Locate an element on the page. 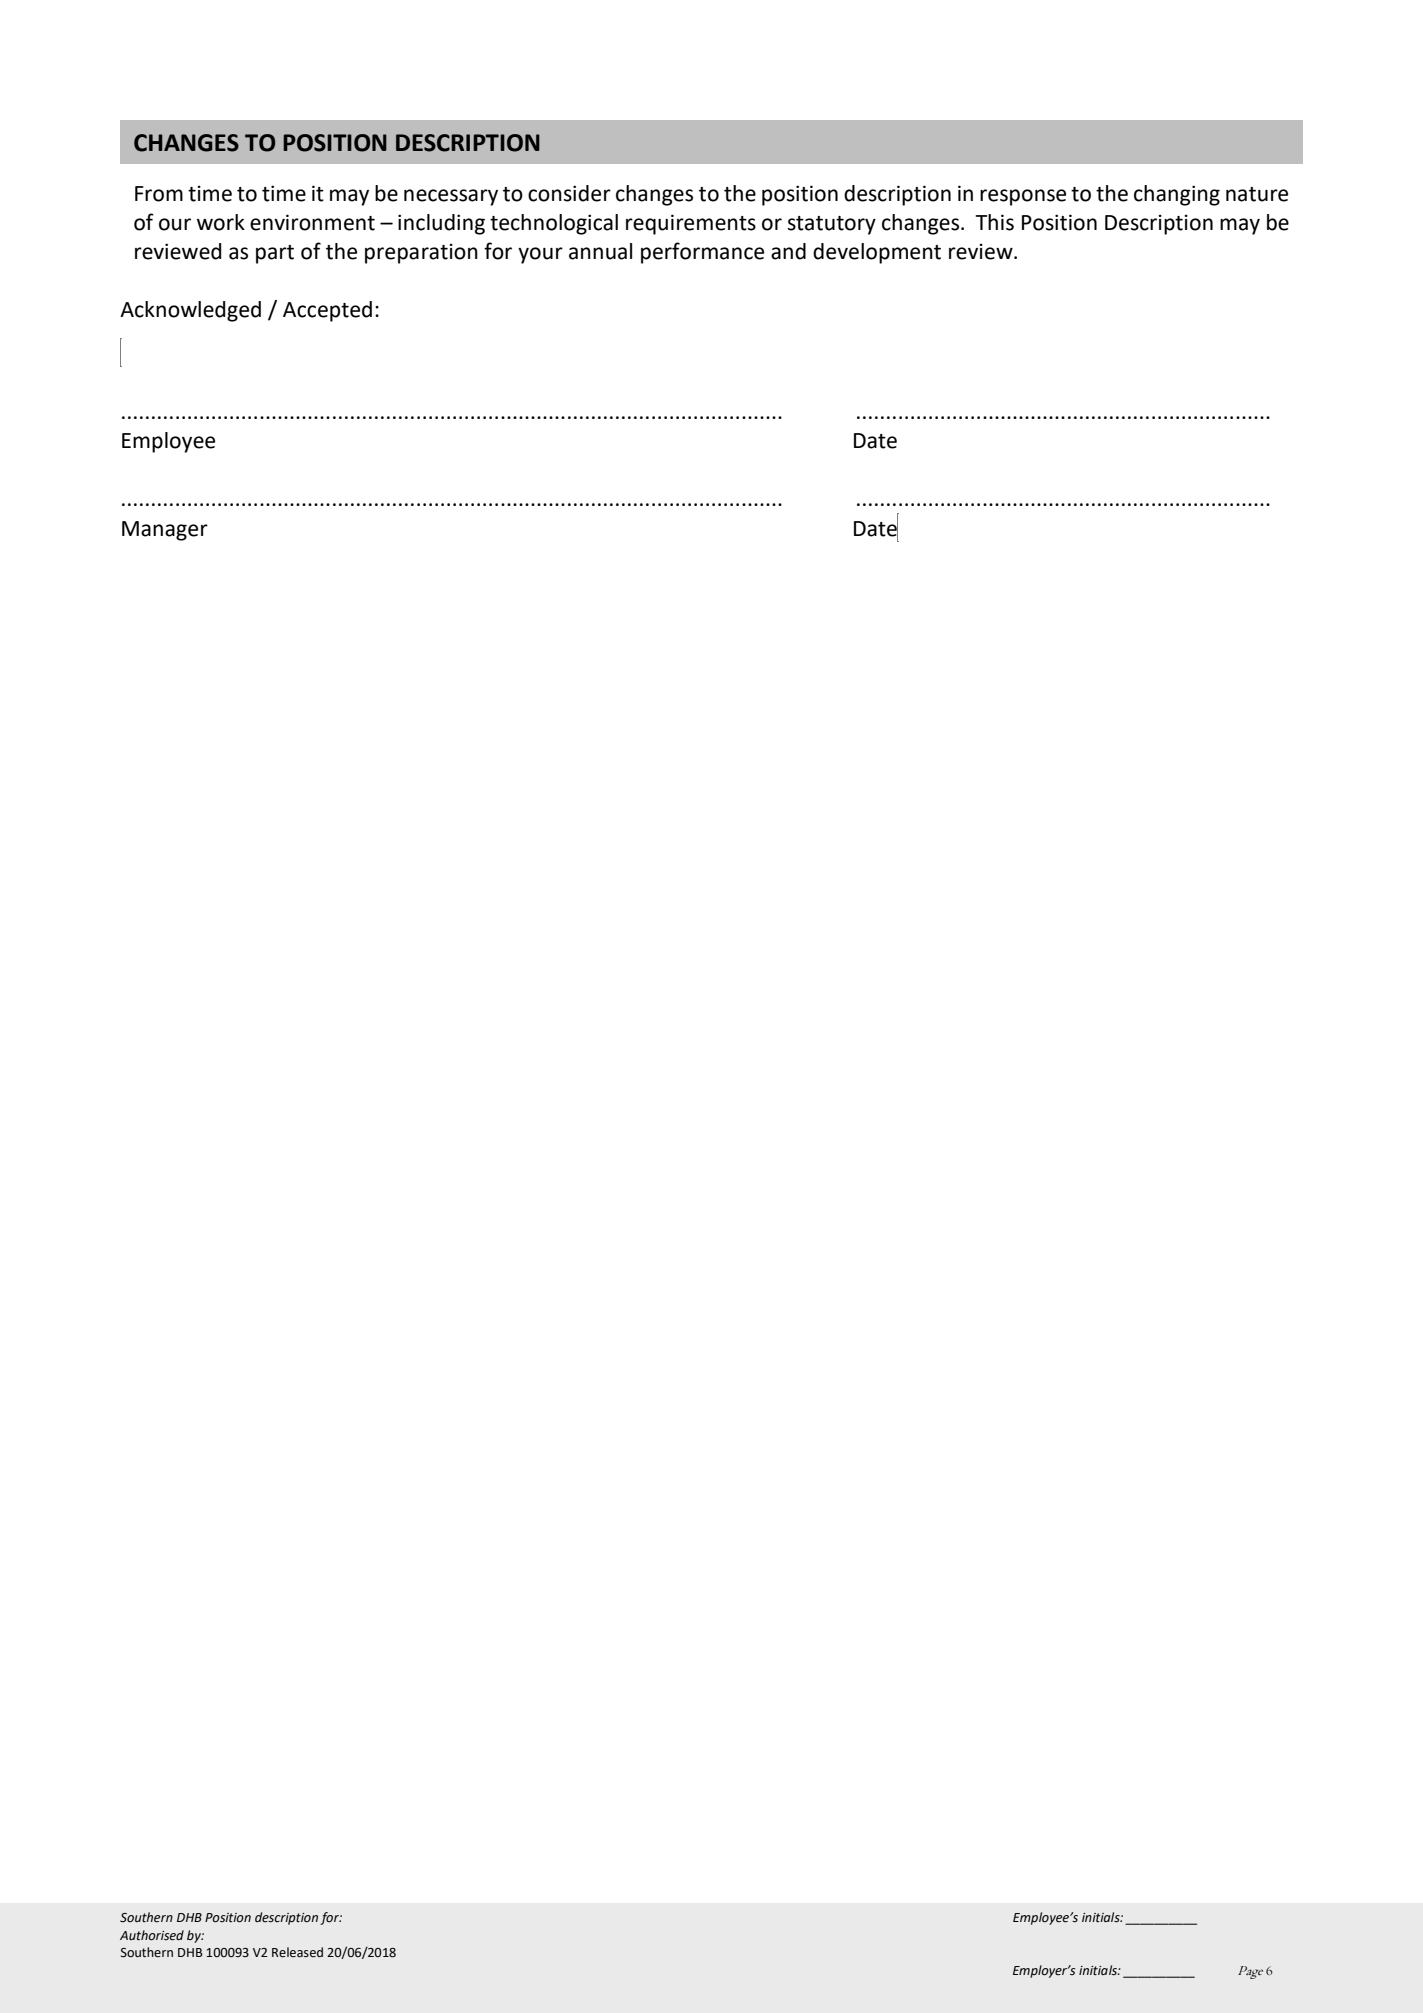  performance is located at coordinates (702, 253).
